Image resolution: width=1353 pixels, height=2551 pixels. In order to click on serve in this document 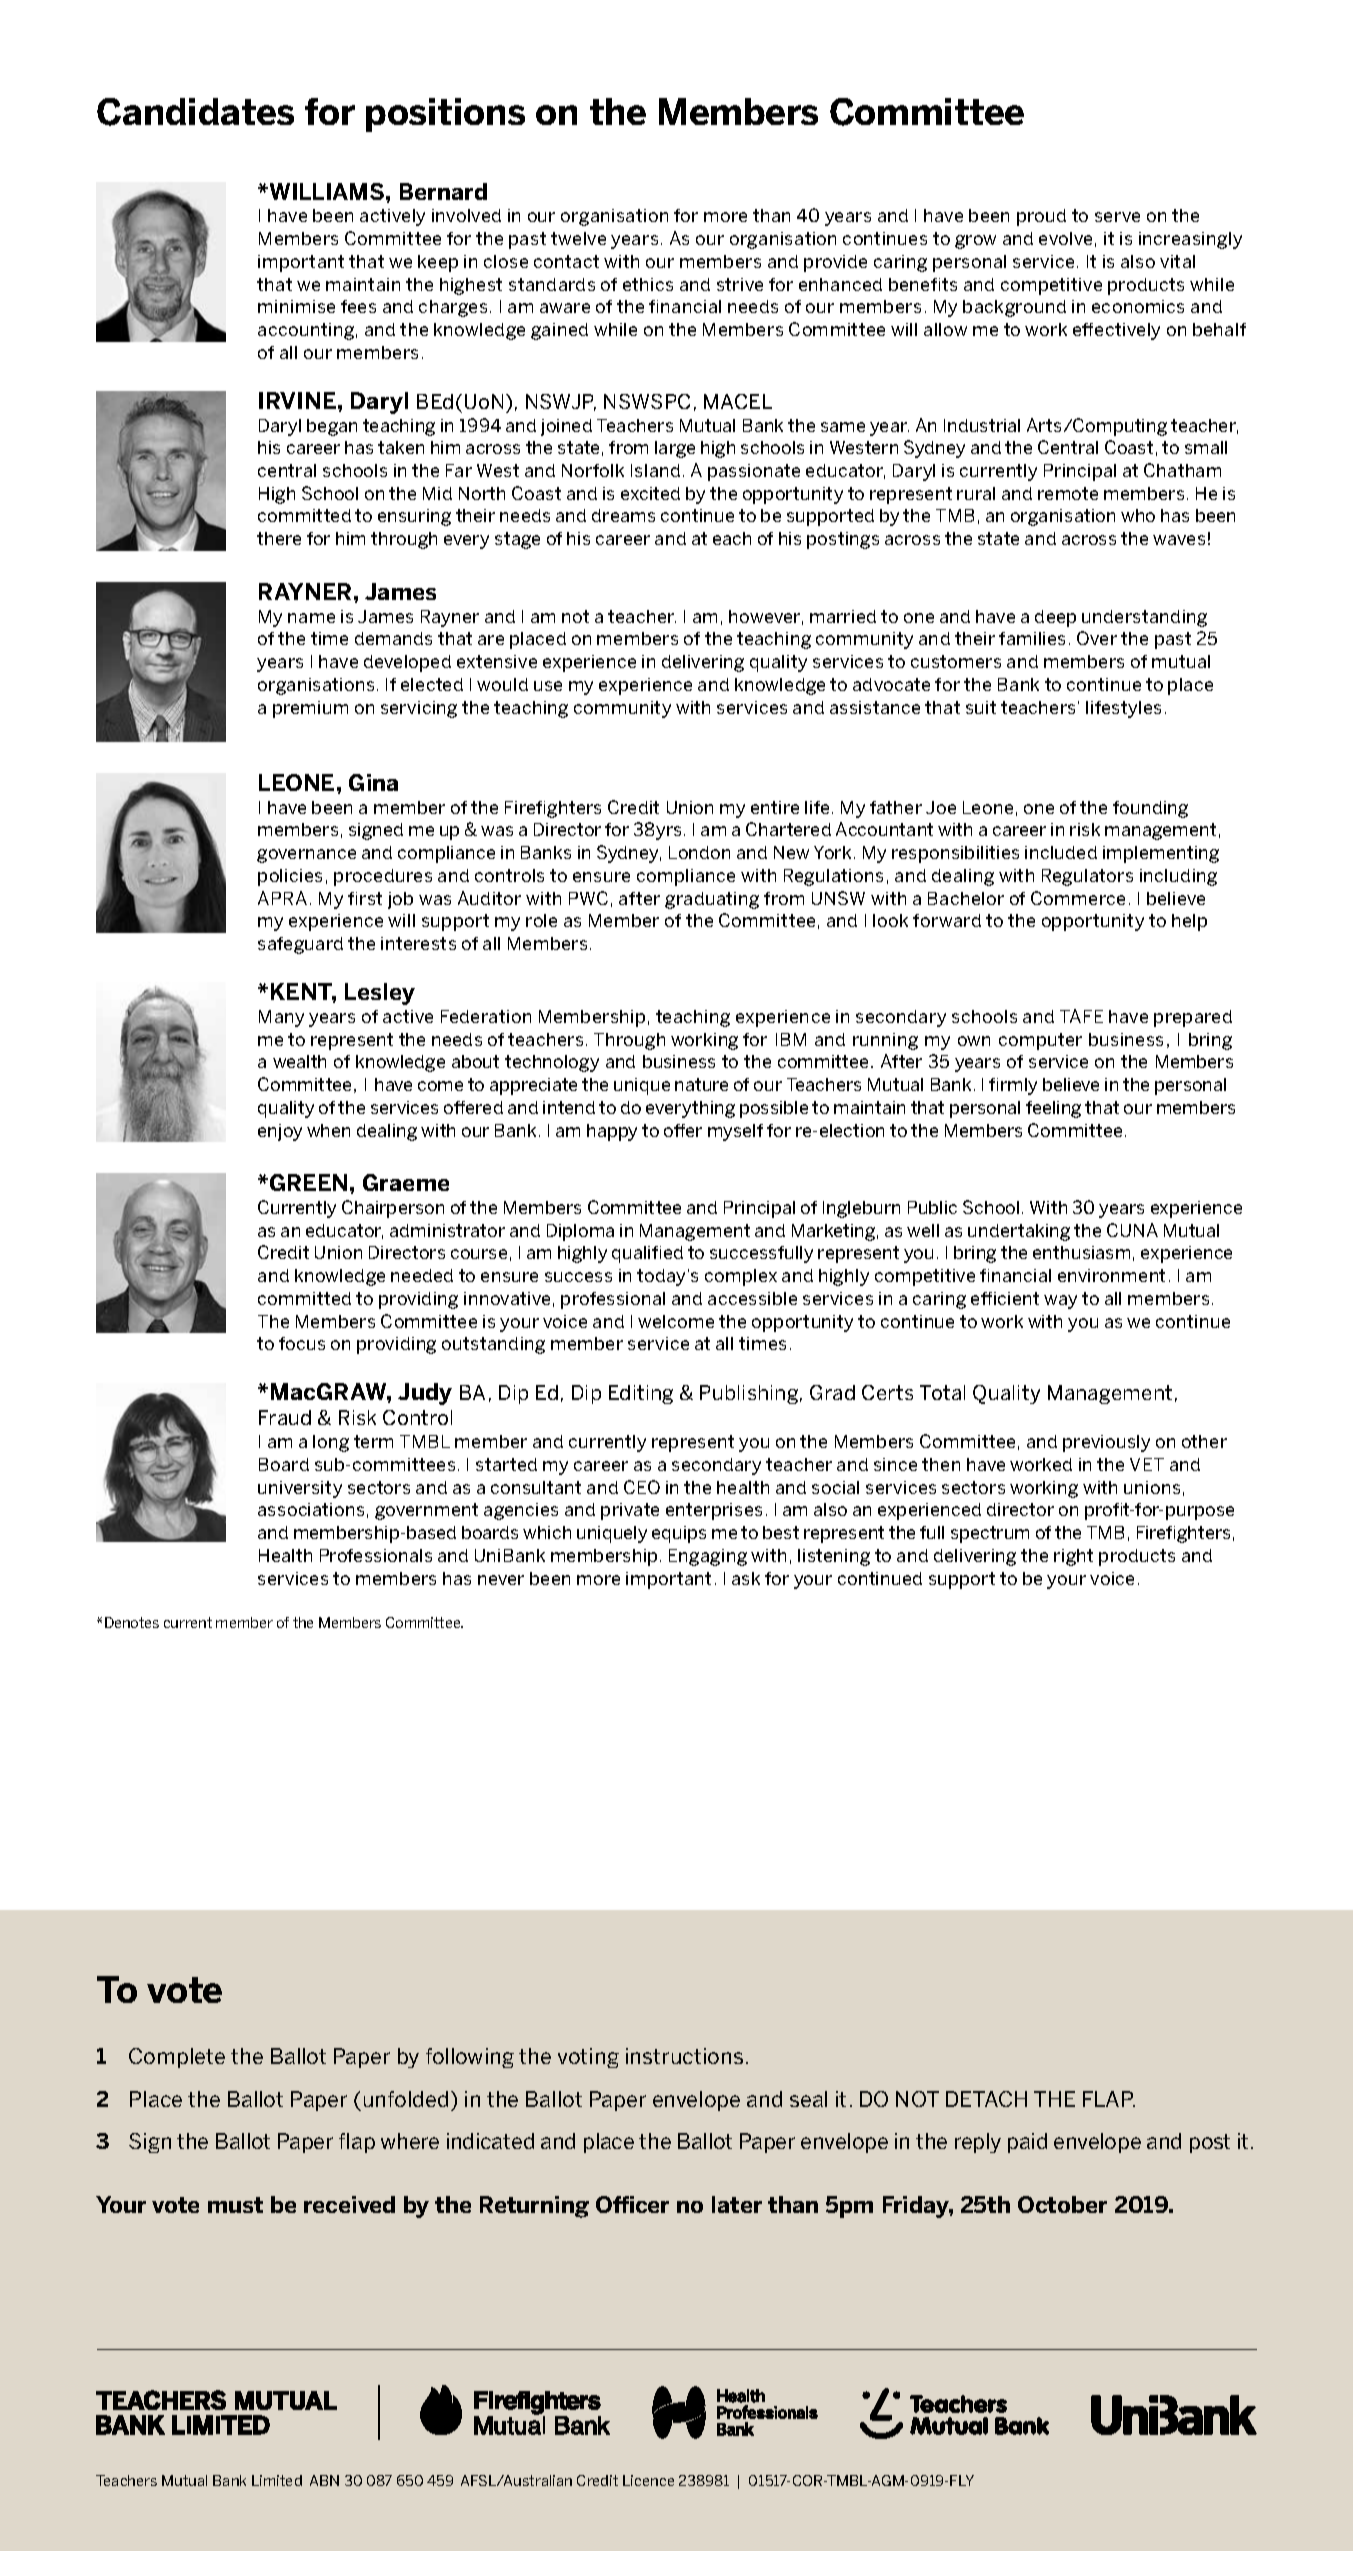, I will do `click(1117, 217)`.
